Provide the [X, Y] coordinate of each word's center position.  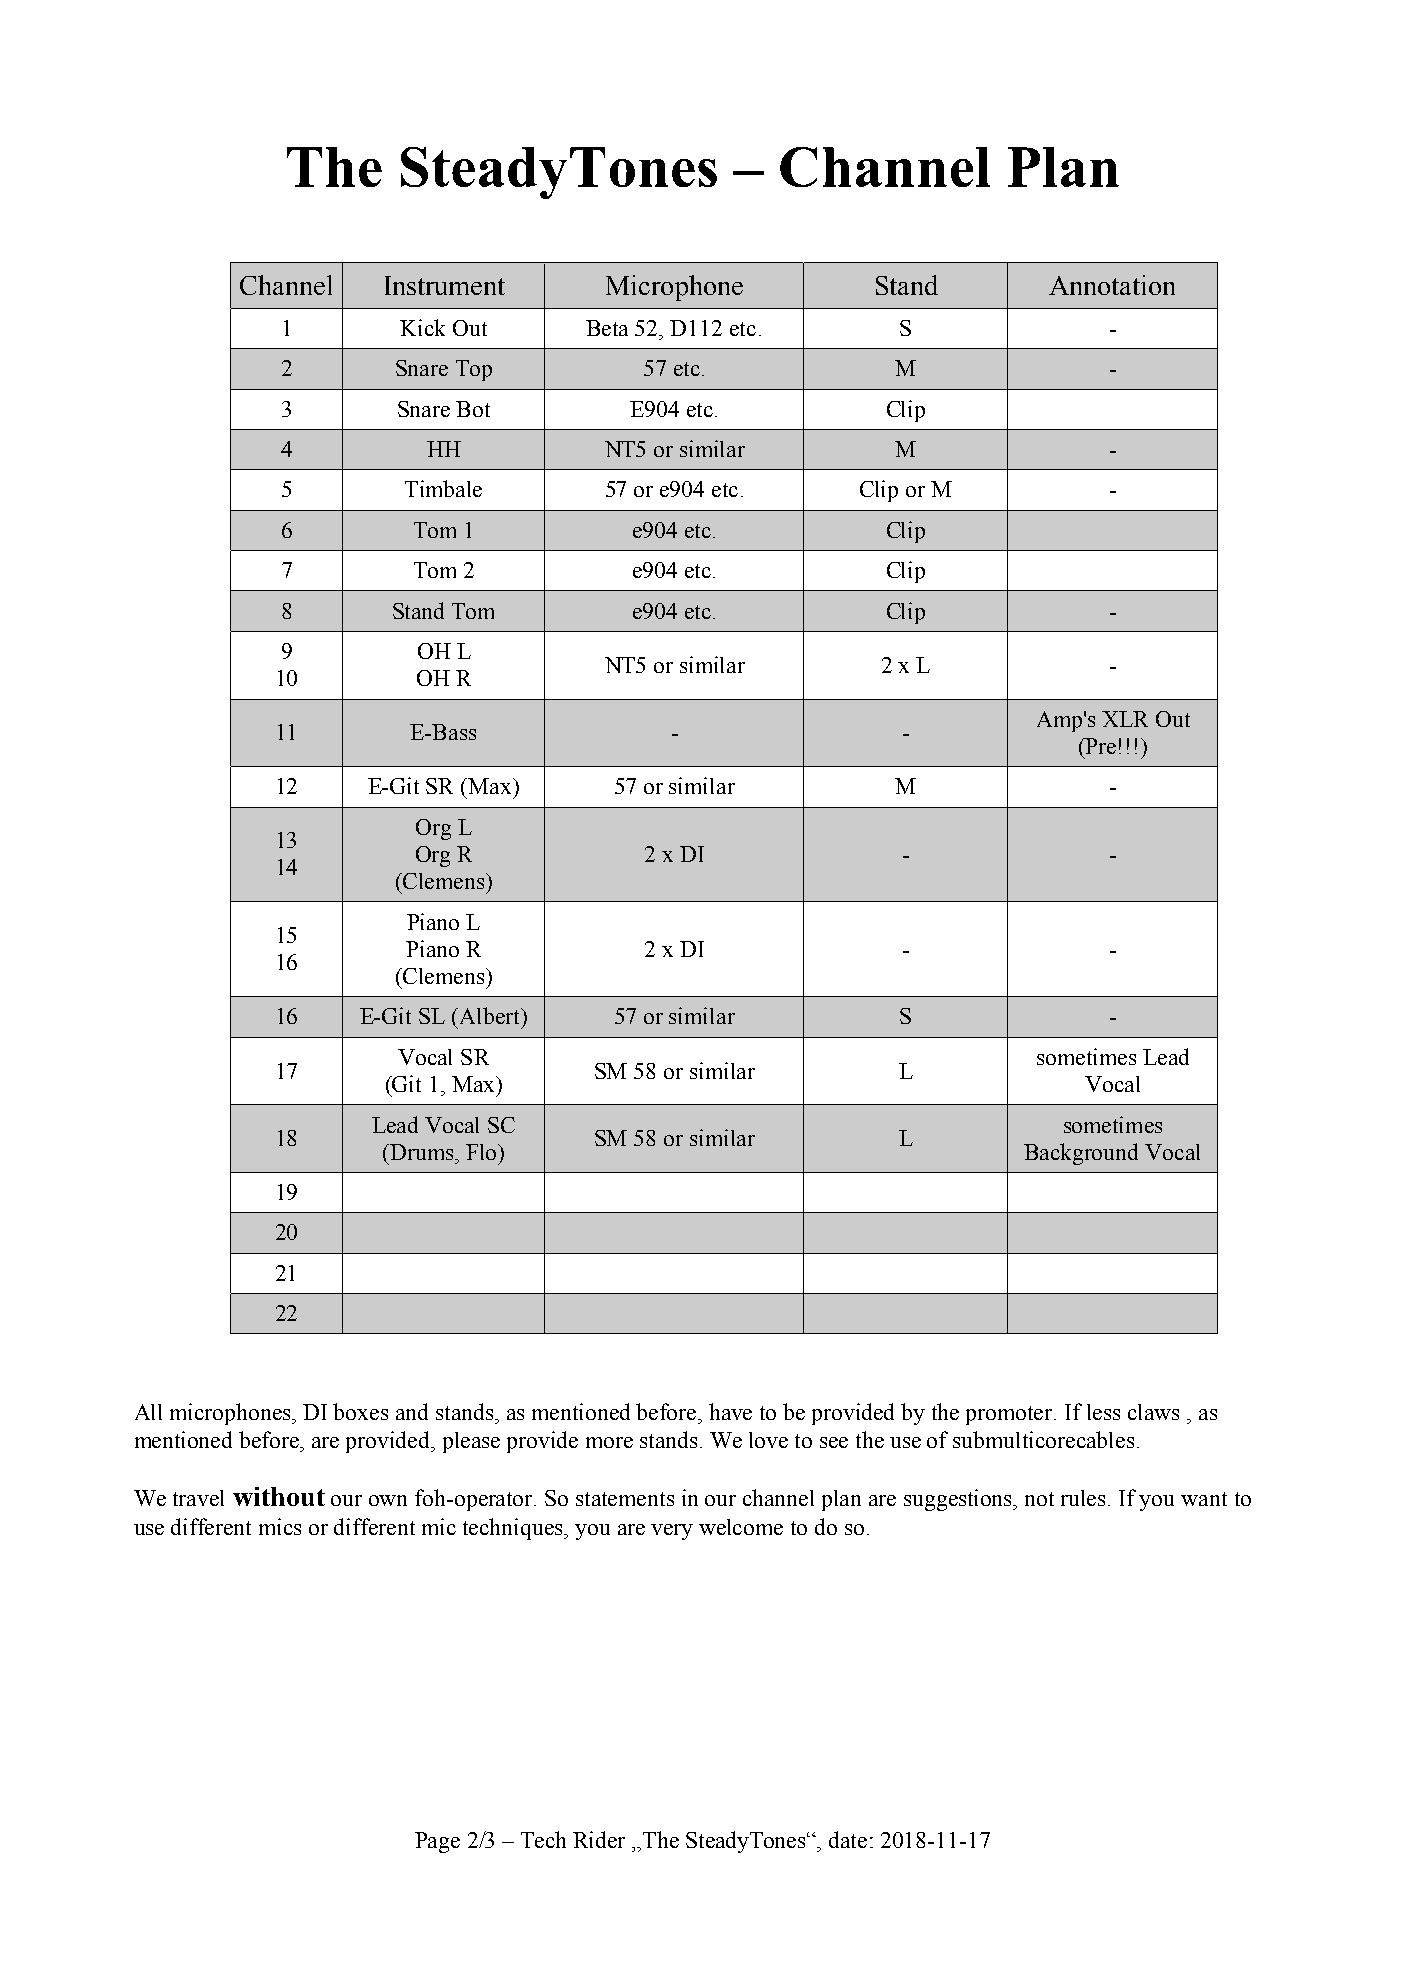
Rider [599, 1839]
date [848, 1839]
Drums [422, 1152]
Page [437, 1842]
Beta [607, 328]
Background [1081, 1154]
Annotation [1112, 285]
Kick [422, 327]
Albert [489, 1015]
